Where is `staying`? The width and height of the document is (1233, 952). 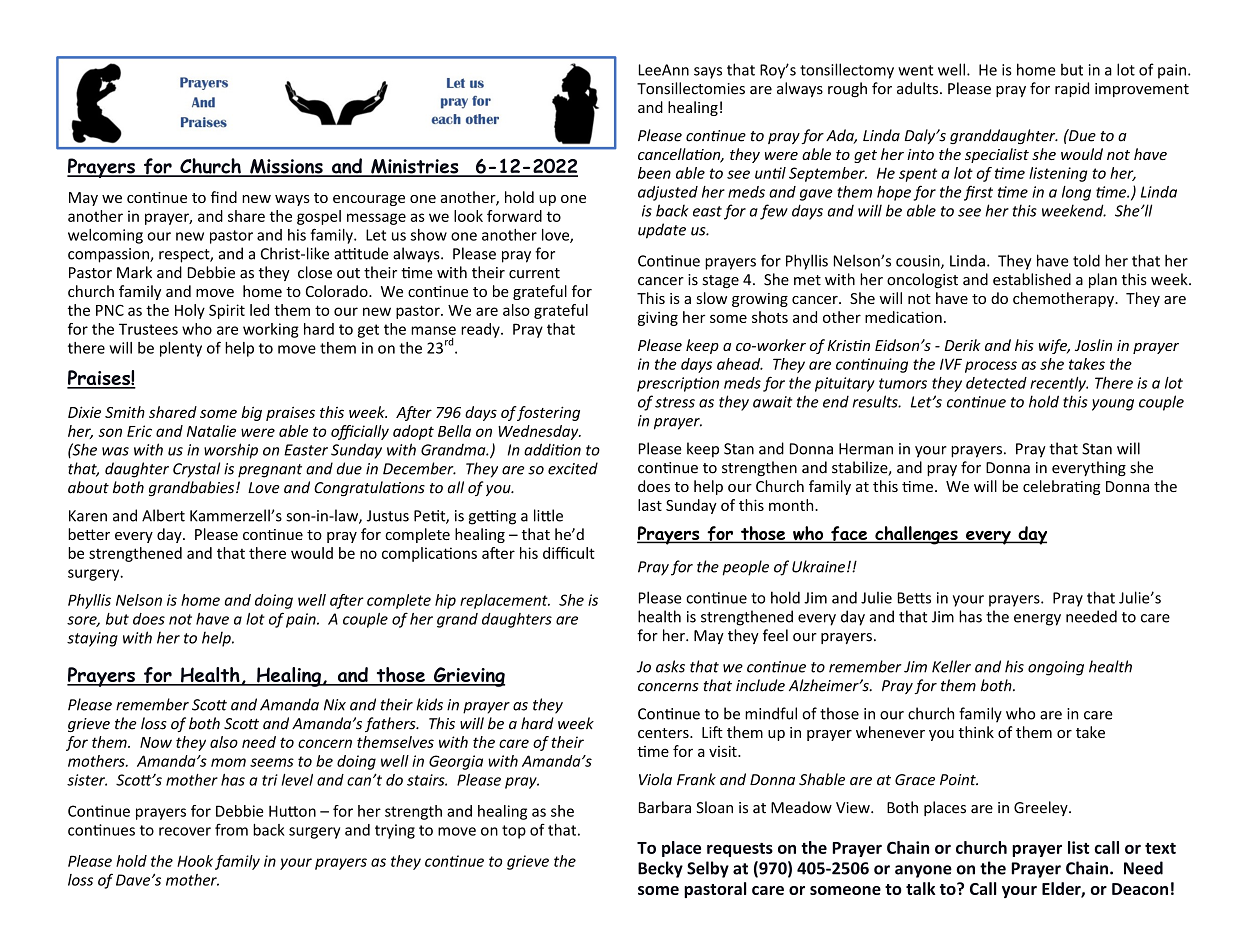
staying is located at coordinates (92, 639).
